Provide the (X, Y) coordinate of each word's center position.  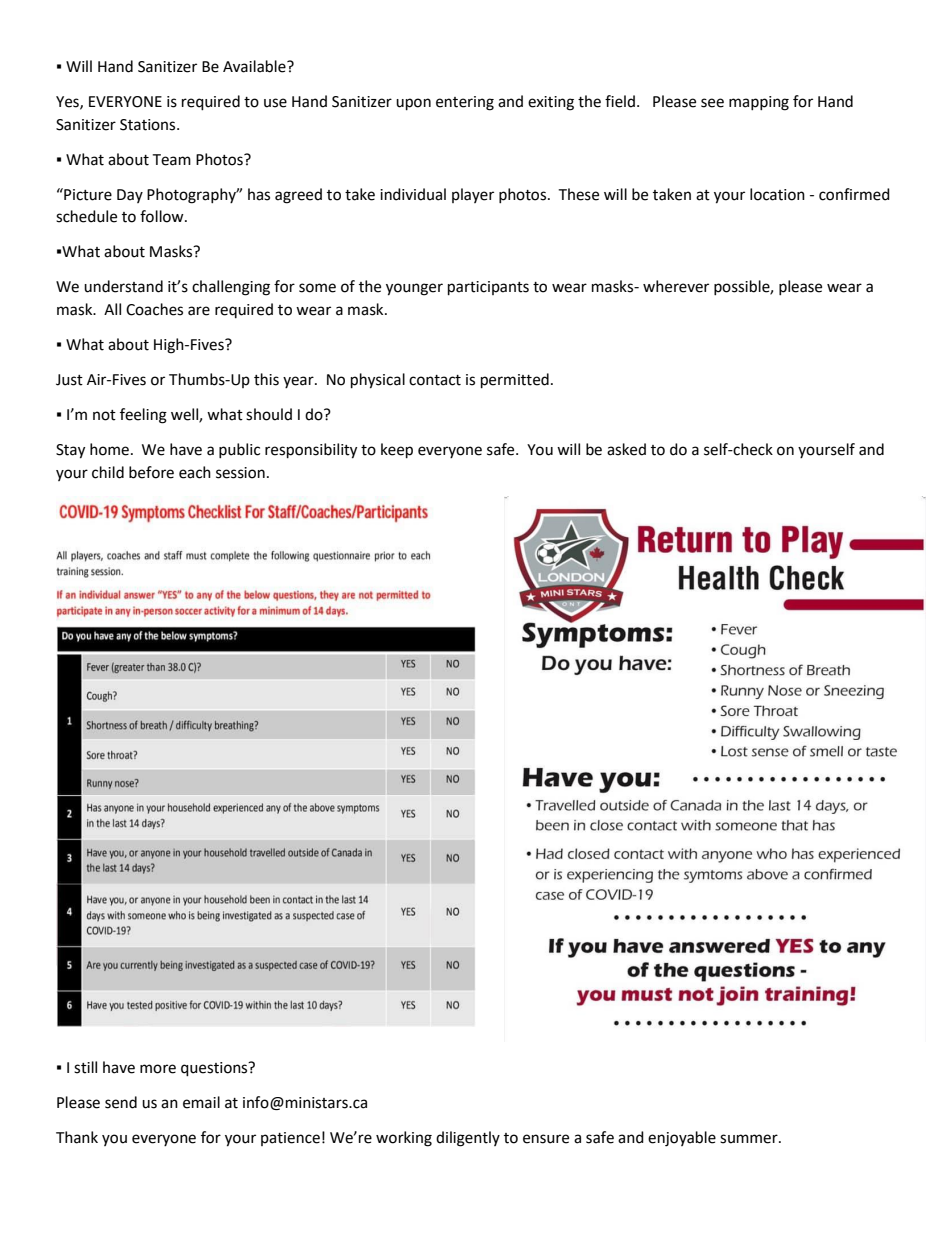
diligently (468, 1139)
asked (626, 449)
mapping (759, 103)
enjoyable (682, 1139)
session (240, 473)
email (201, 1102)
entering (465, 103)
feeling (143, 416)
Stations (149, 125)
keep (397, 451)
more (158, 1069)
